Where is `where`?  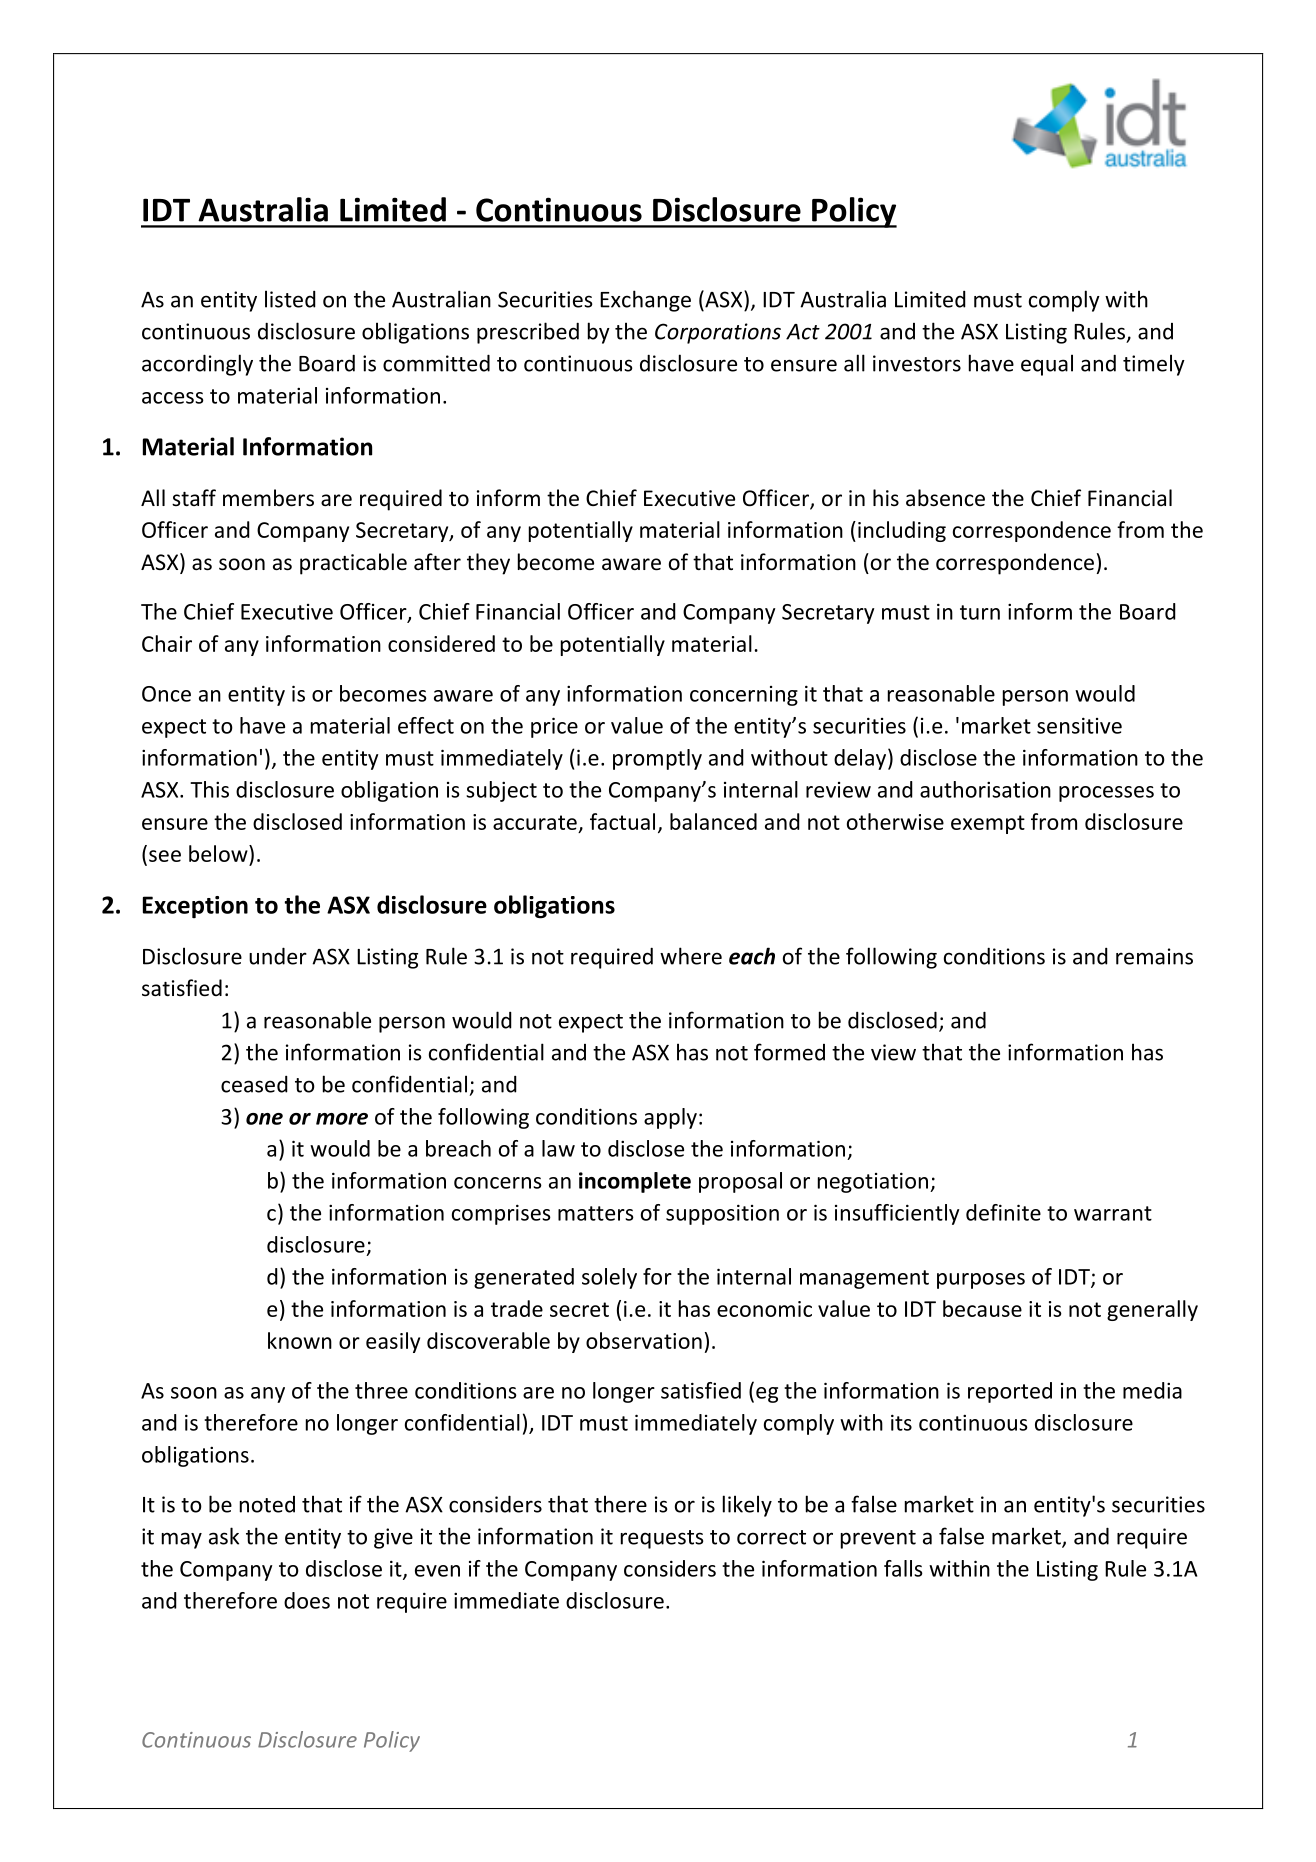
where is located at coordinates (691, 956).
